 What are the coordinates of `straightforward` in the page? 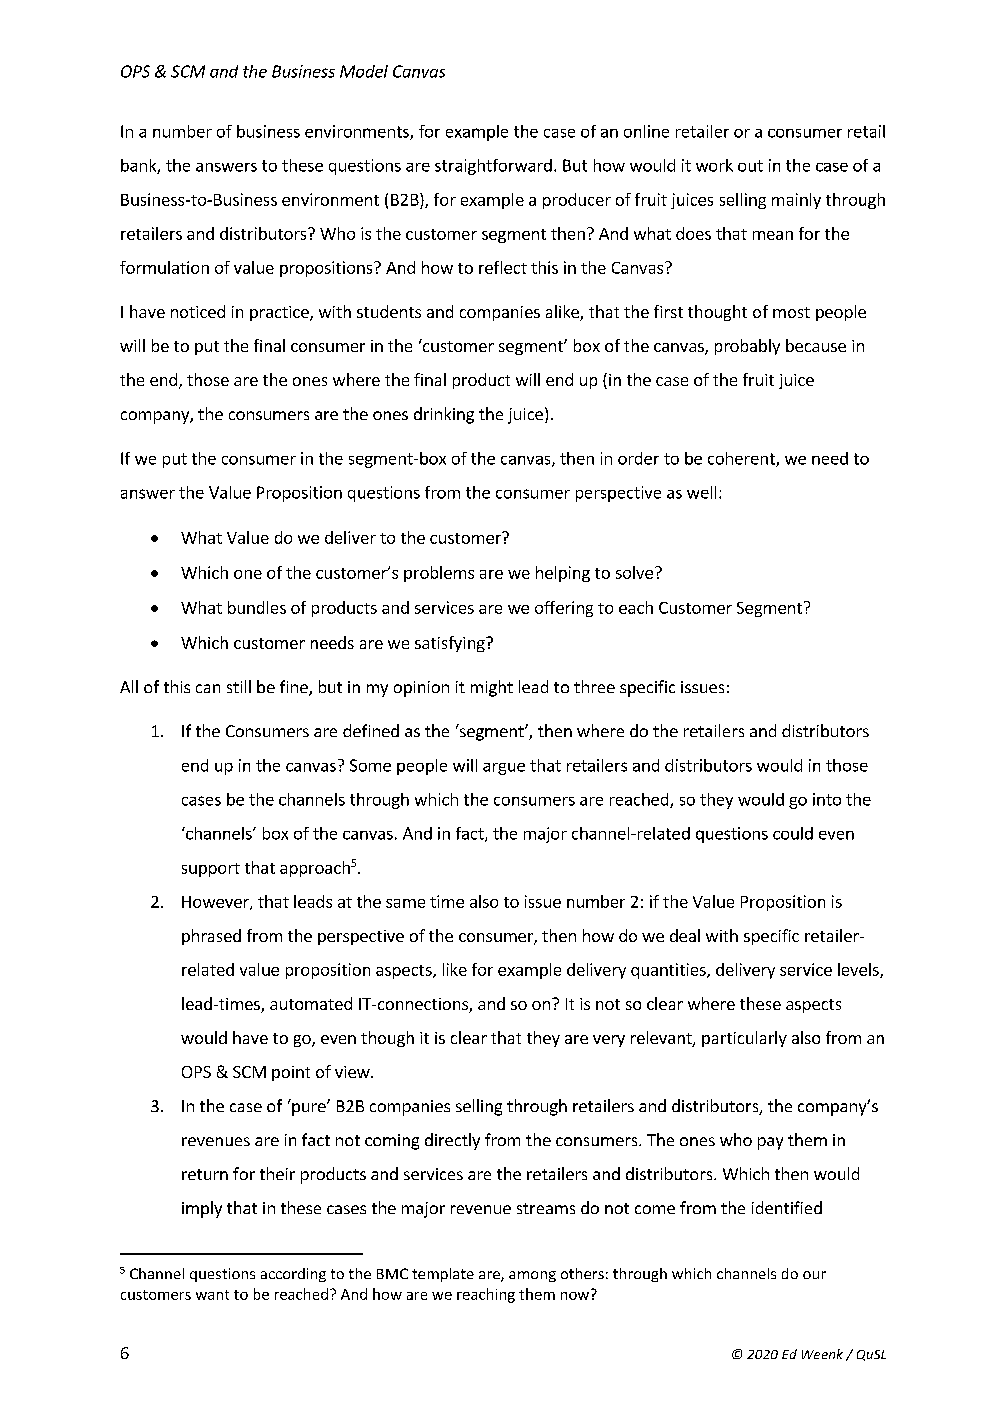 It's located at (493, 167).
